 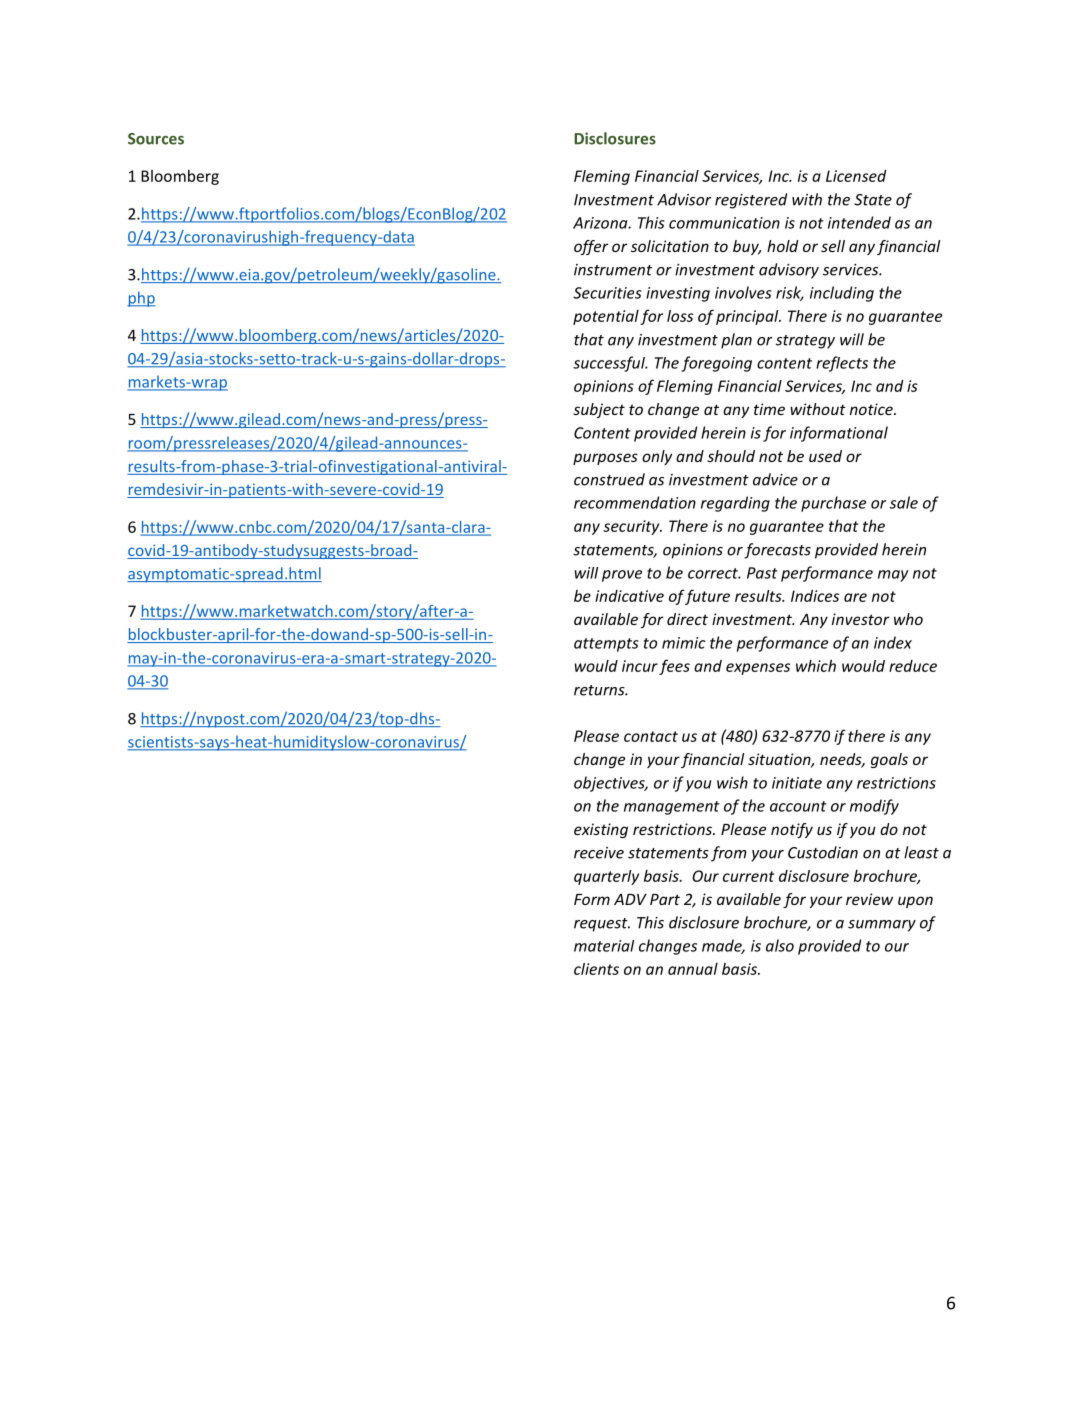 What do you see at coordinates (156, 139) in the screenshot?
I see `Sources` at bounding box center [156, 139].
